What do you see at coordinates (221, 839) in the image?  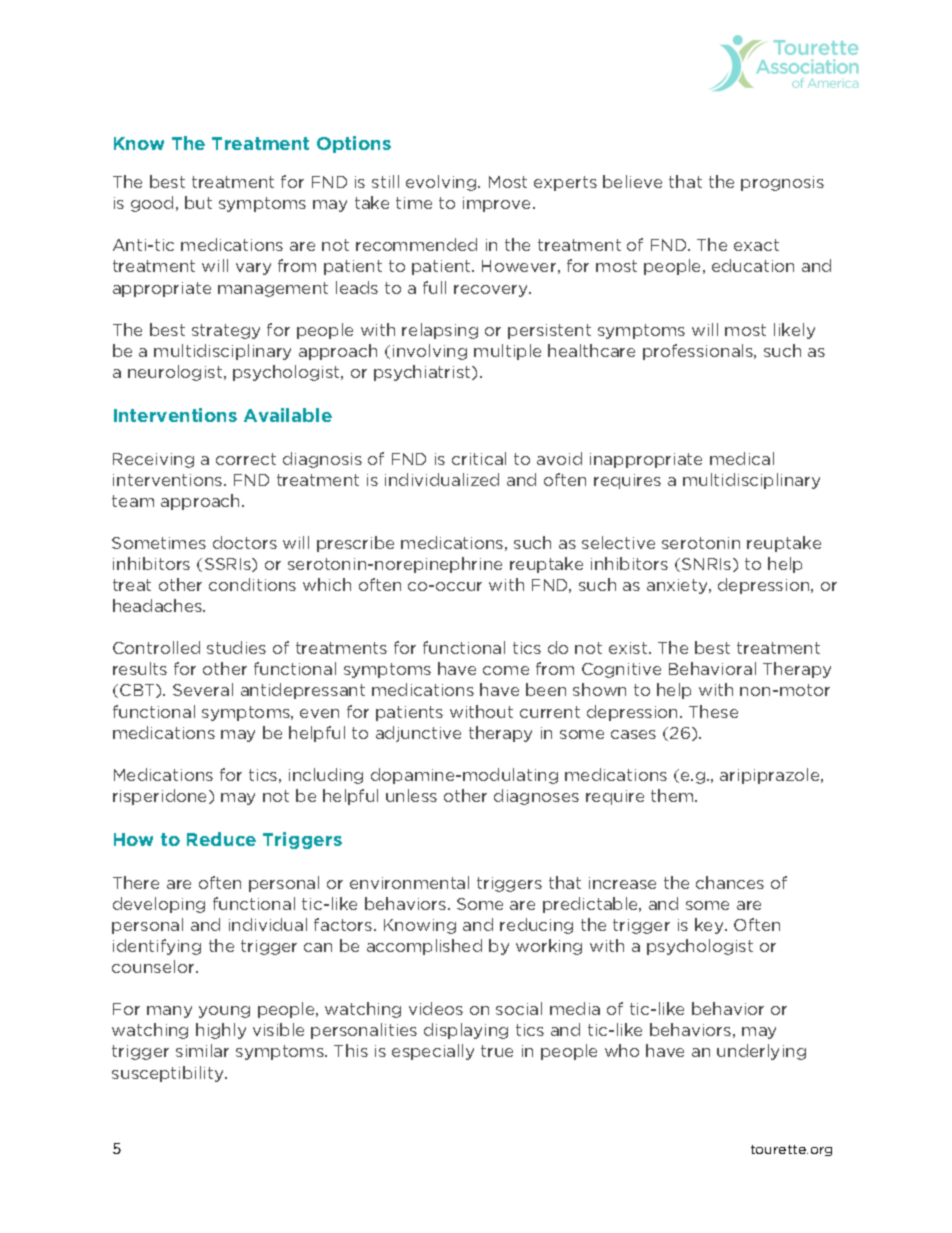 I see `Reduce` at bounding box center [221, 839].
